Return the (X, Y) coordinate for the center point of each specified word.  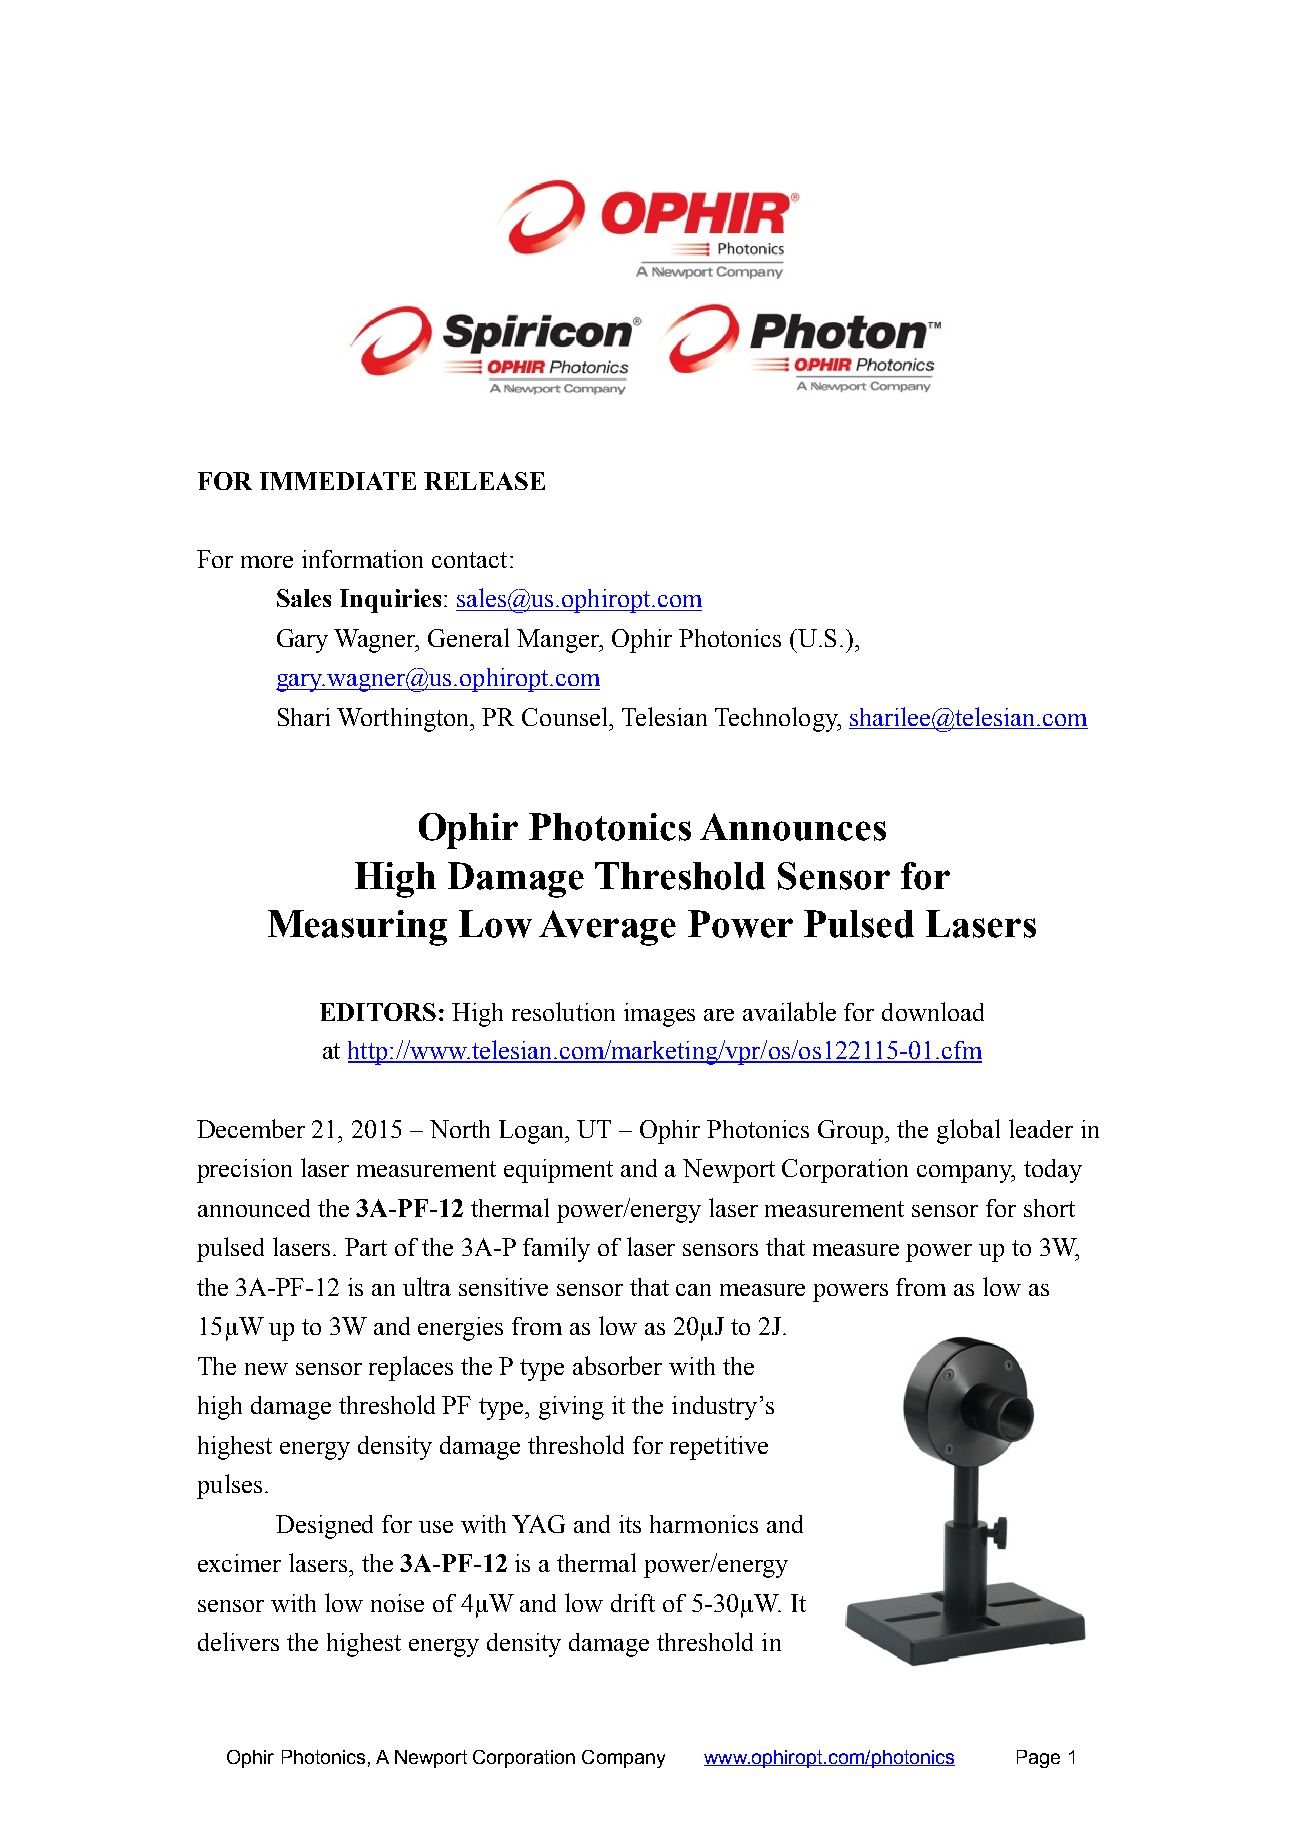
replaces (411, 1368)
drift (633, 1603)
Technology (777, 719)
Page (1038, 1759)
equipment (558, 1171)
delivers (238, 1641)
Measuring (357, 928)
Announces (793, 827)
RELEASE (484, 481)
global (968, 1131)
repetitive (719, 1448)
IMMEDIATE (338, 481)
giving (571, 1408)
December (251, 1128)
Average (607, 928)
